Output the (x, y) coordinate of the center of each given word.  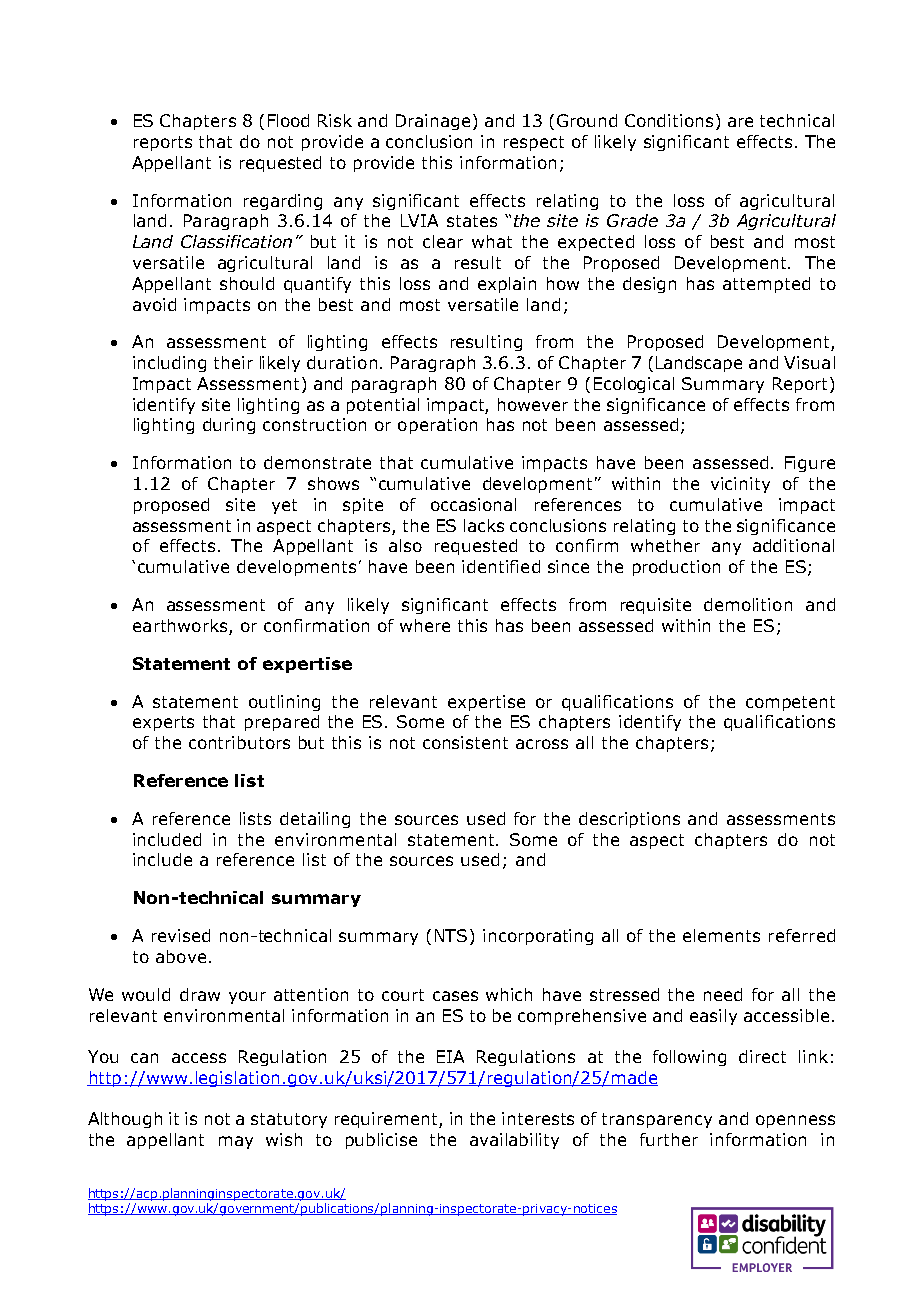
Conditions (669, 120)
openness (795, 1121)
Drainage (433, 122)
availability (514, 1141)
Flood (288, 120)
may (236, 1142)
